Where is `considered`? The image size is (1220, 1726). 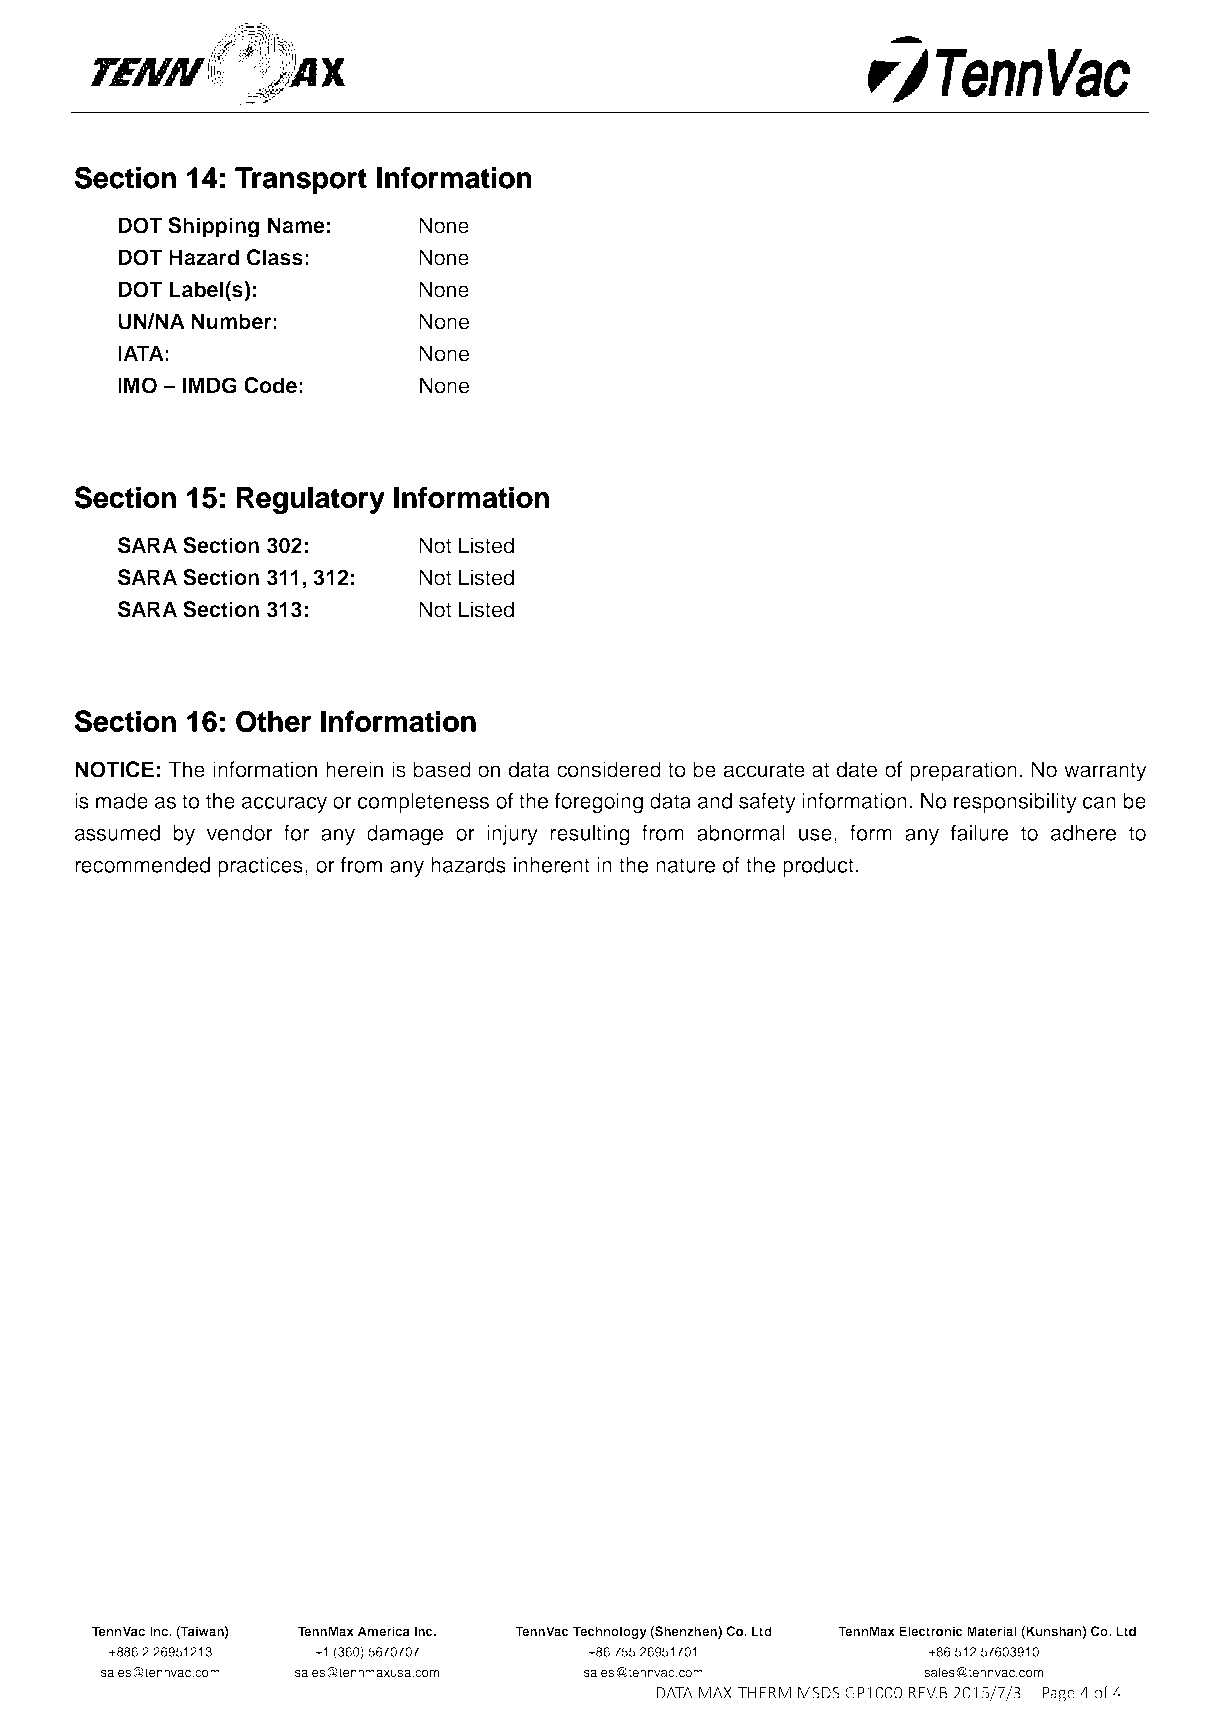
considered is located at coordinates (609, 769).
